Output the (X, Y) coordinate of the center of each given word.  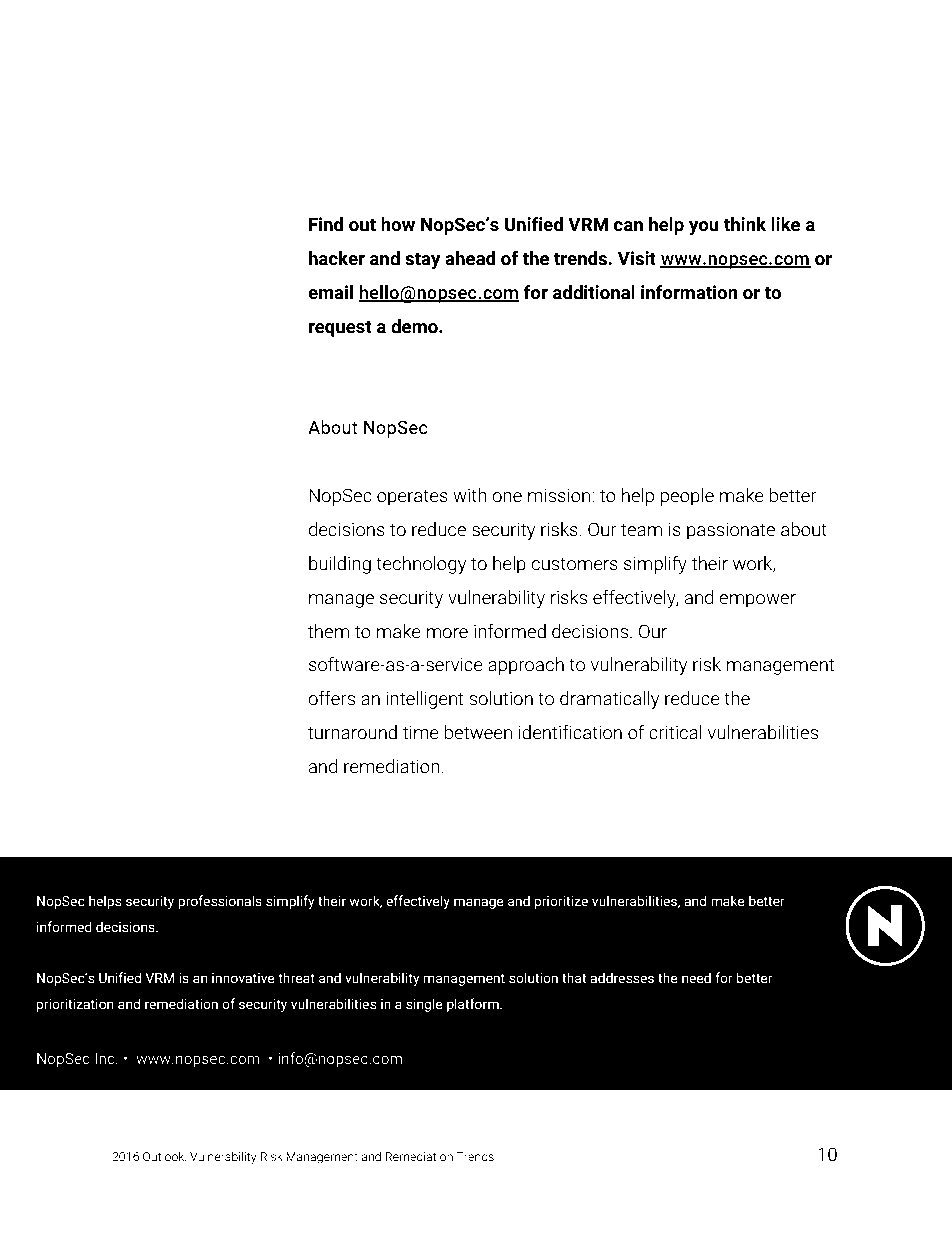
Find (326, 224)
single (424, 1005)
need (696, 978)
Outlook (164, 1156)
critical (675, 732)
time (420, 732)
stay (423, 260)
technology (421, 565)
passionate (731, 531)
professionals (220, 902)
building (340, 565)
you (704, 228)
